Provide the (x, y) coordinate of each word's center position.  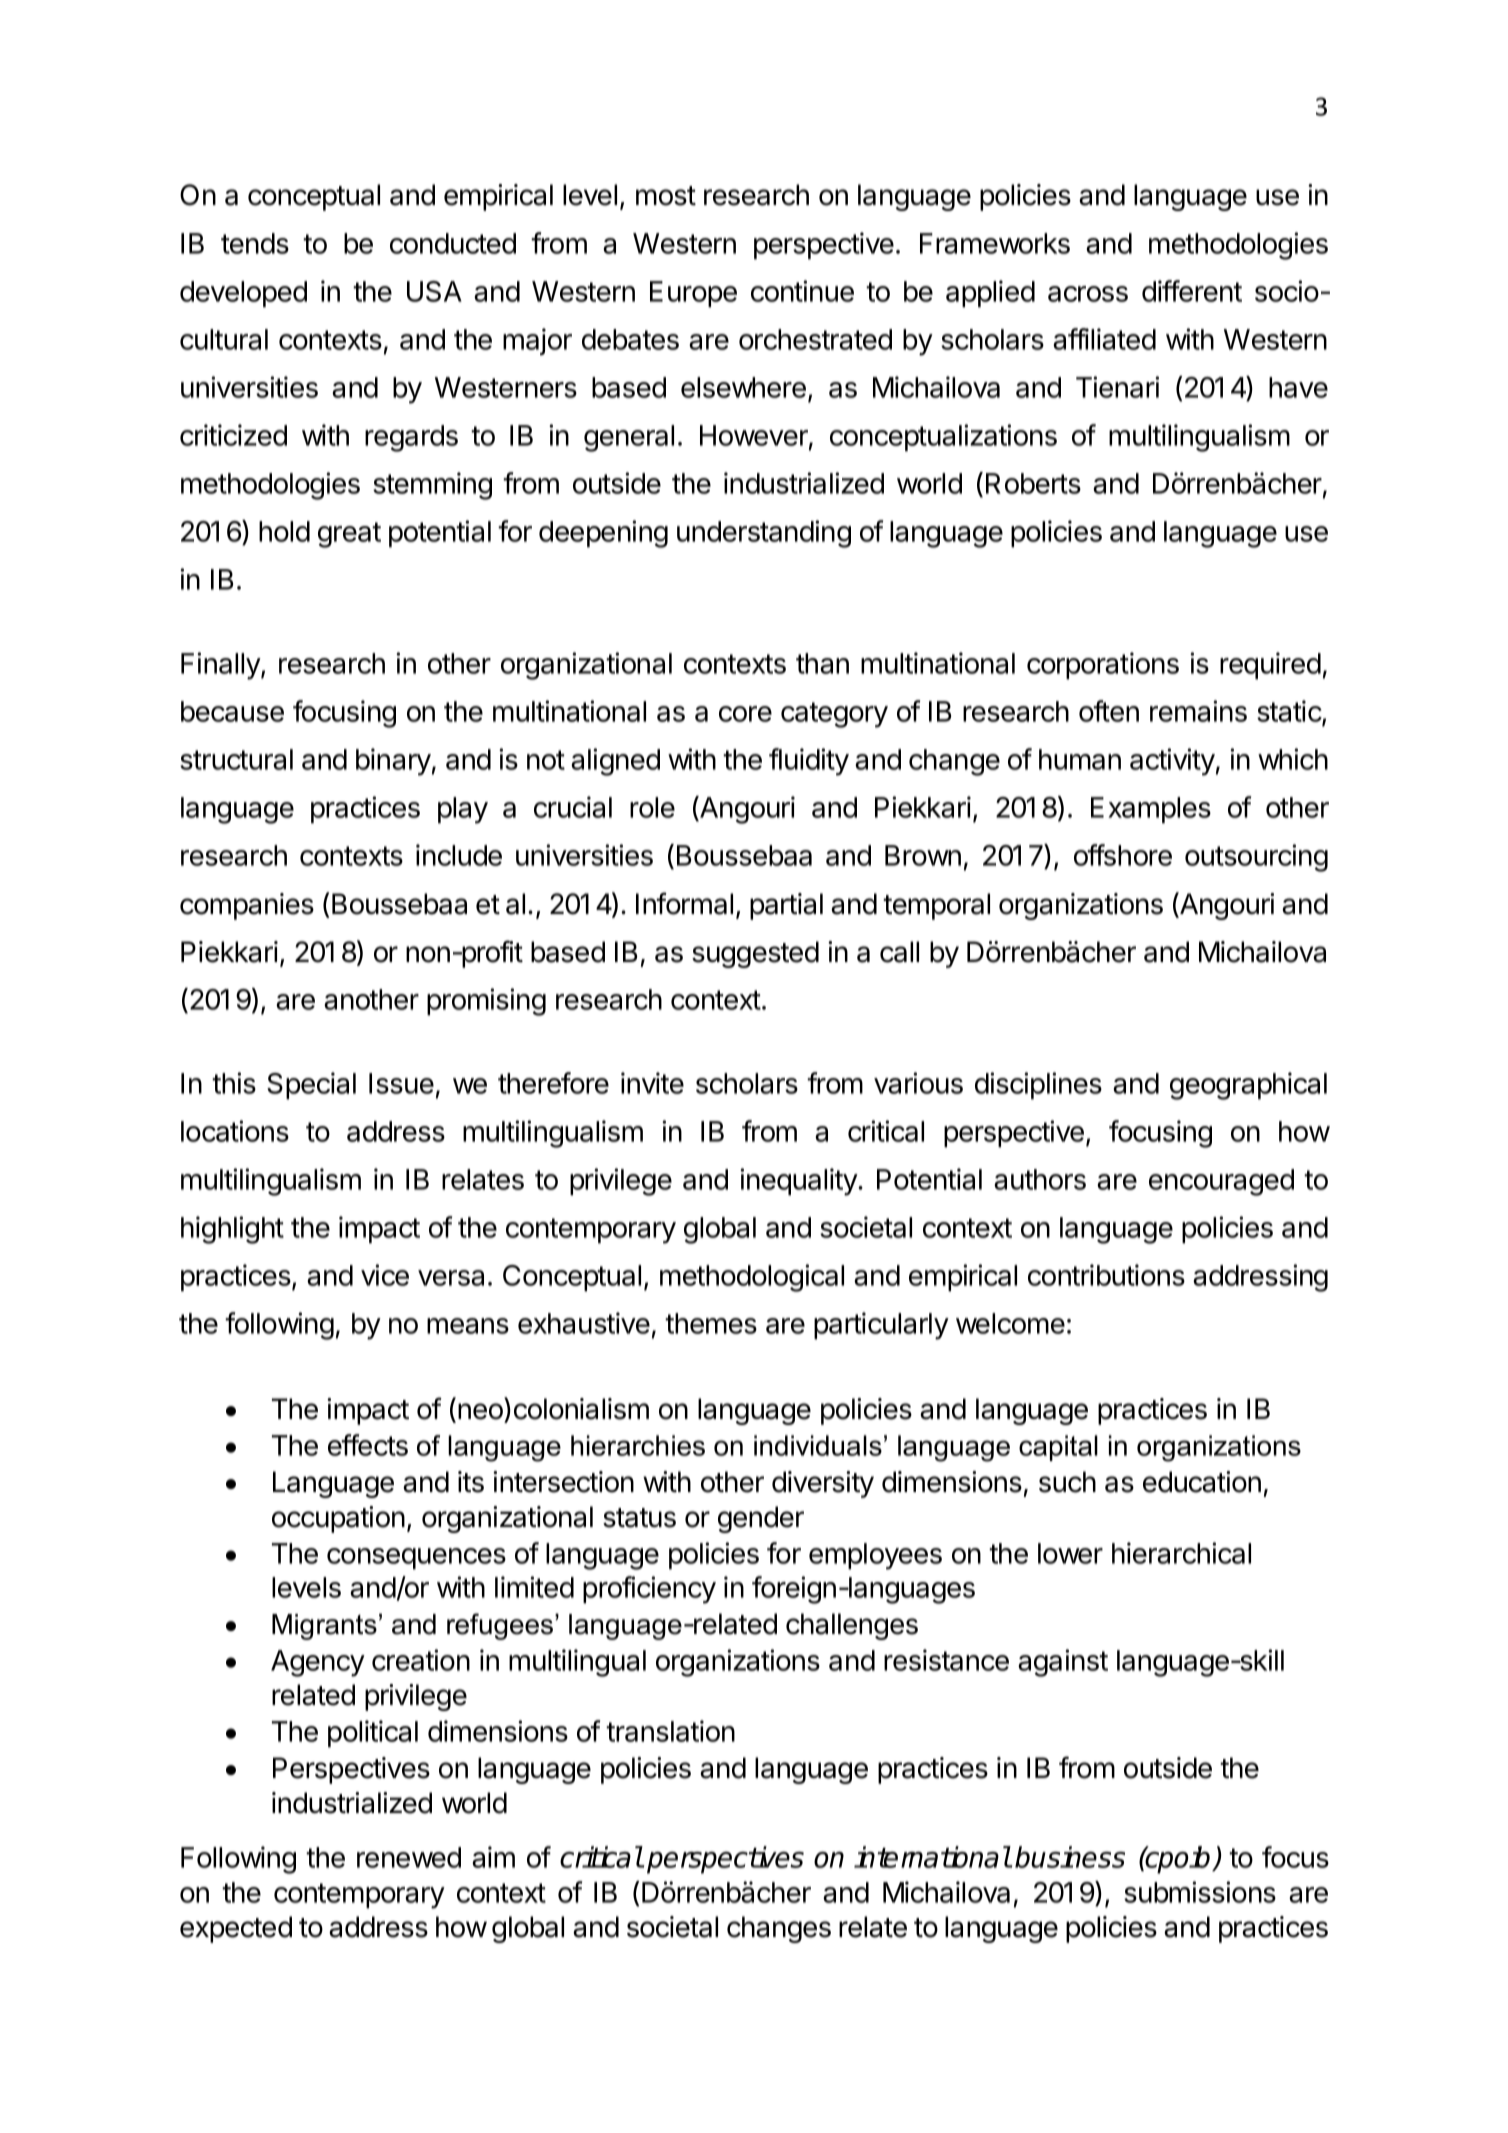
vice (385, 1275)
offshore (1123, 855)
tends (255, 243)
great (349, 535)
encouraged (1221, 1182)
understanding (764, 534)
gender (761, 1519)
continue (802, 291)
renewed (409, 1857)
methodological (752, 1278)
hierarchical (1181, 1553)
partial (786, 906)
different (1192, 291)
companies (247, 906)
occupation (338, 1519)
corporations (1103, 666)
